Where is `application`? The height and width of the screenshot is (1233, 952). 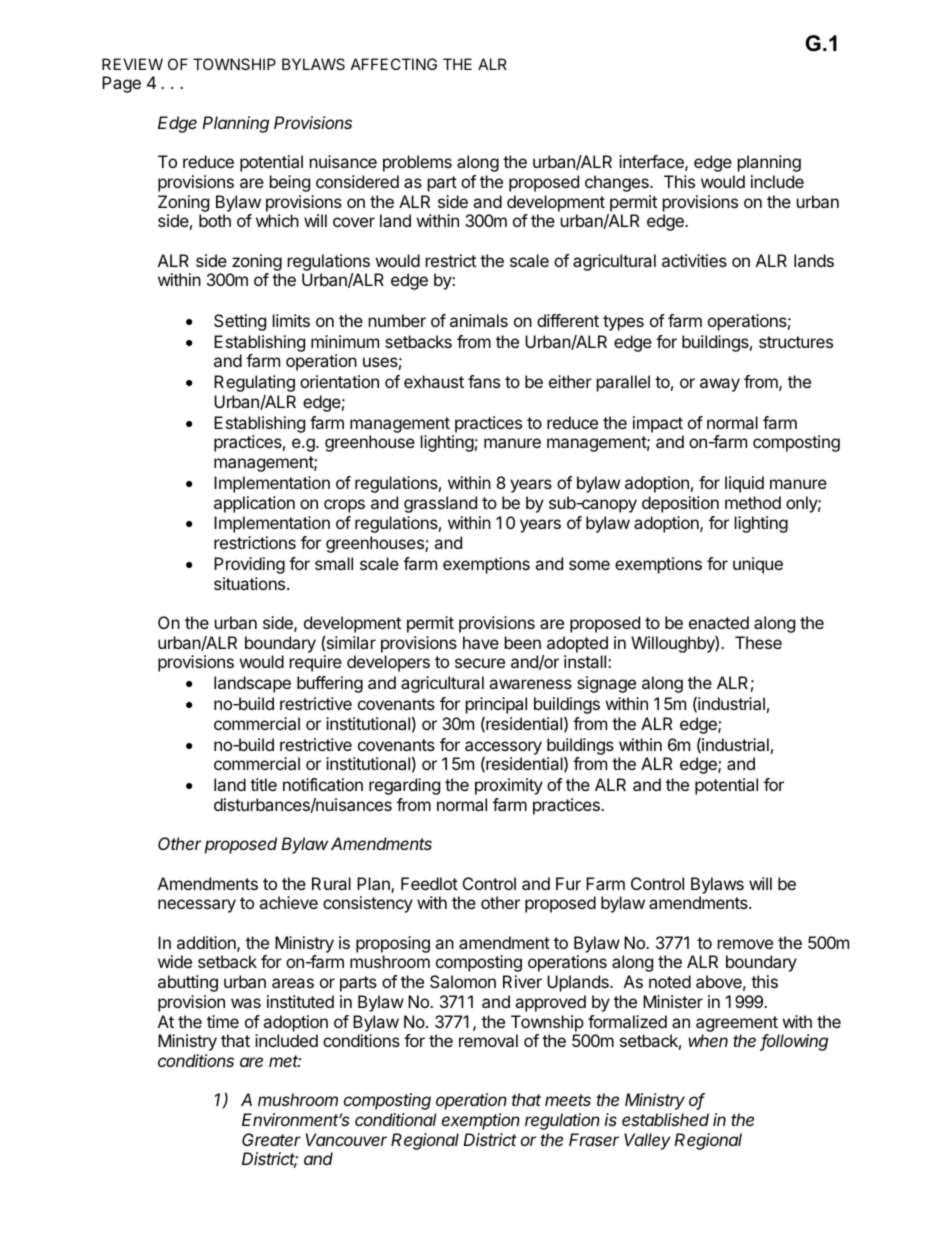 application is located at coordinates (254, 504).
